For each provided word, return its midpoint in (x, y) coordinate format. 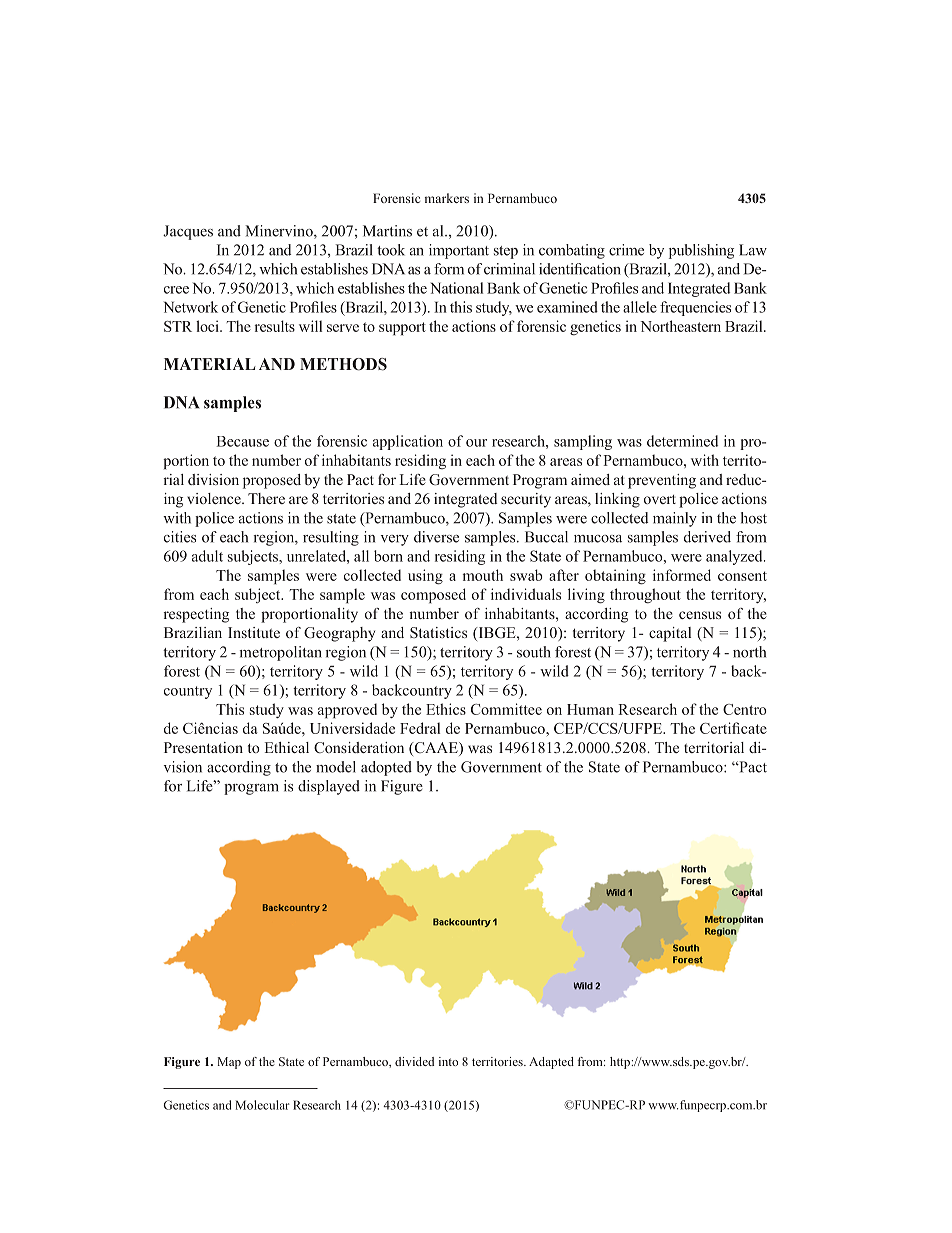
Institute (254, 632)
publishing (701, 251)
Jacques (188, 232)
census (700, 615)
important (459, 251)
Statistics (438, 632)
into (448, 1061)
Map (229, 1063)
